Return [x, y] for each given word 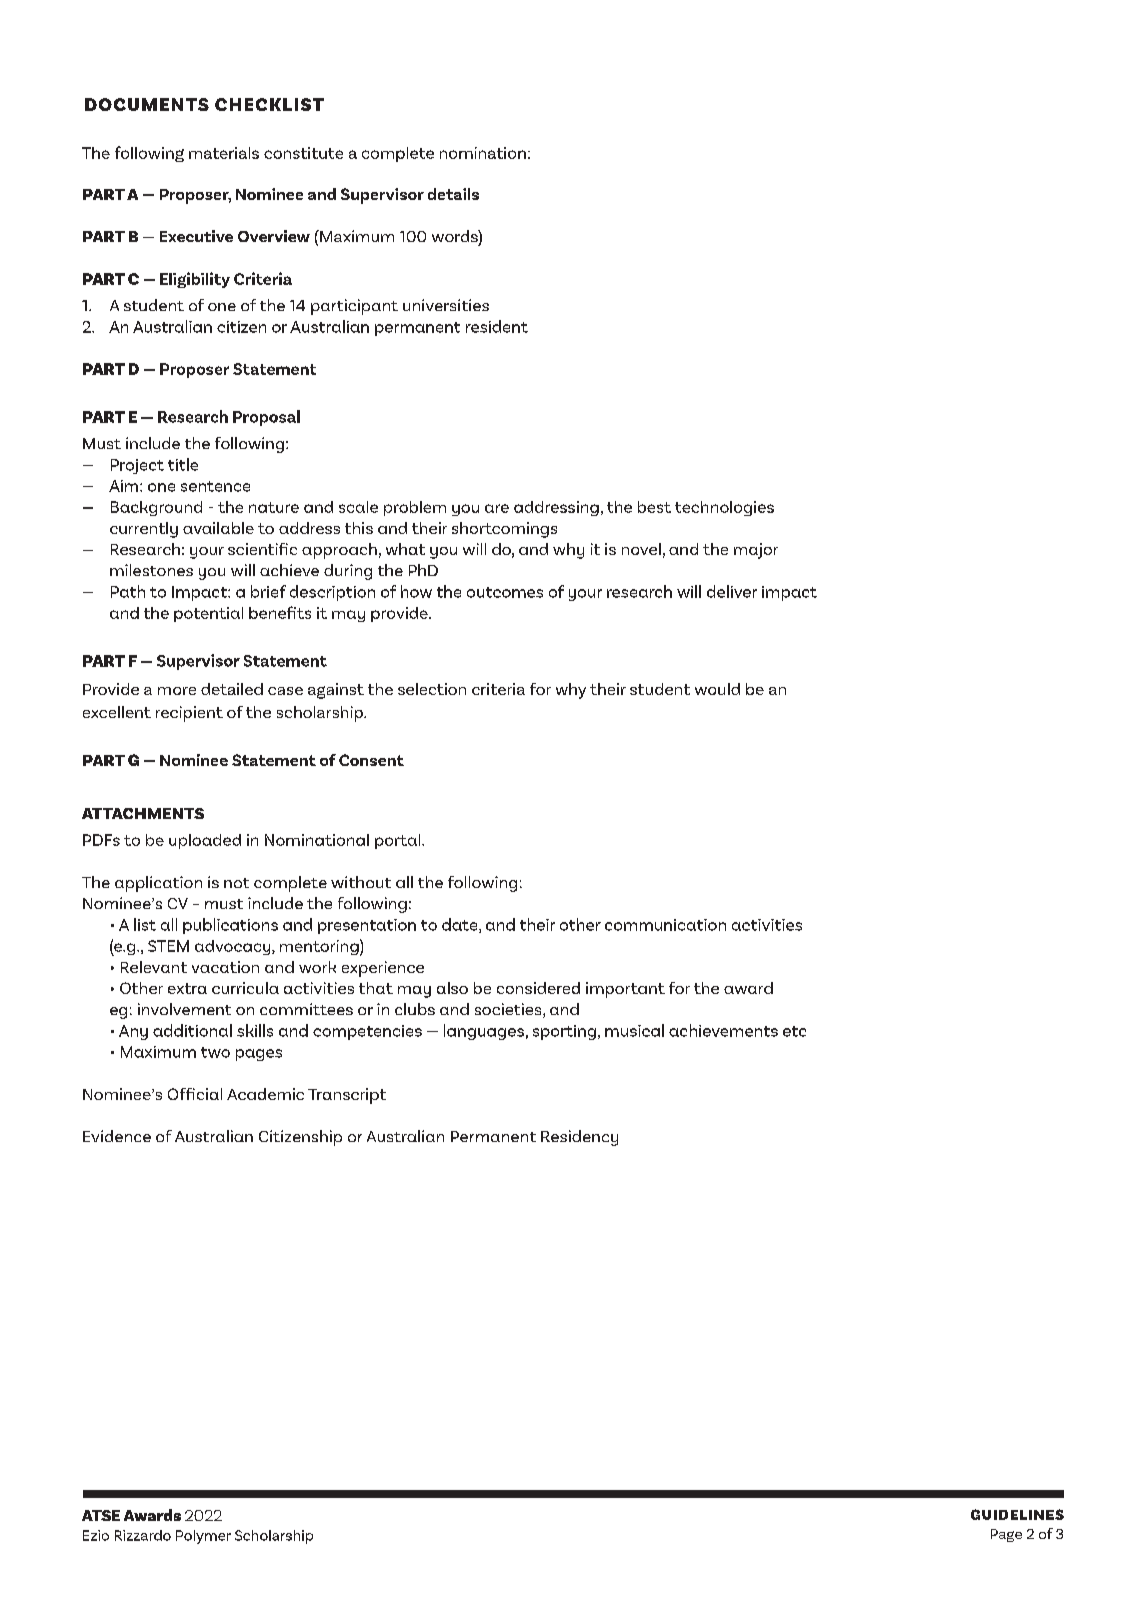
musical [634, 1030]
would [717, 689]
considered [538, 988]
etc [794, 1031]
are [497, 508]
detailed [232, 689]
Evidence [117, 1136]
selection [432, 689]
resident [497, 326]
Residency [579, 1138]
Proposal [266, 418]
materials [224, 153]
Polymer [203, 1537]
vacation [225, 967]
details [453, 194]
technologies [724, 508]
